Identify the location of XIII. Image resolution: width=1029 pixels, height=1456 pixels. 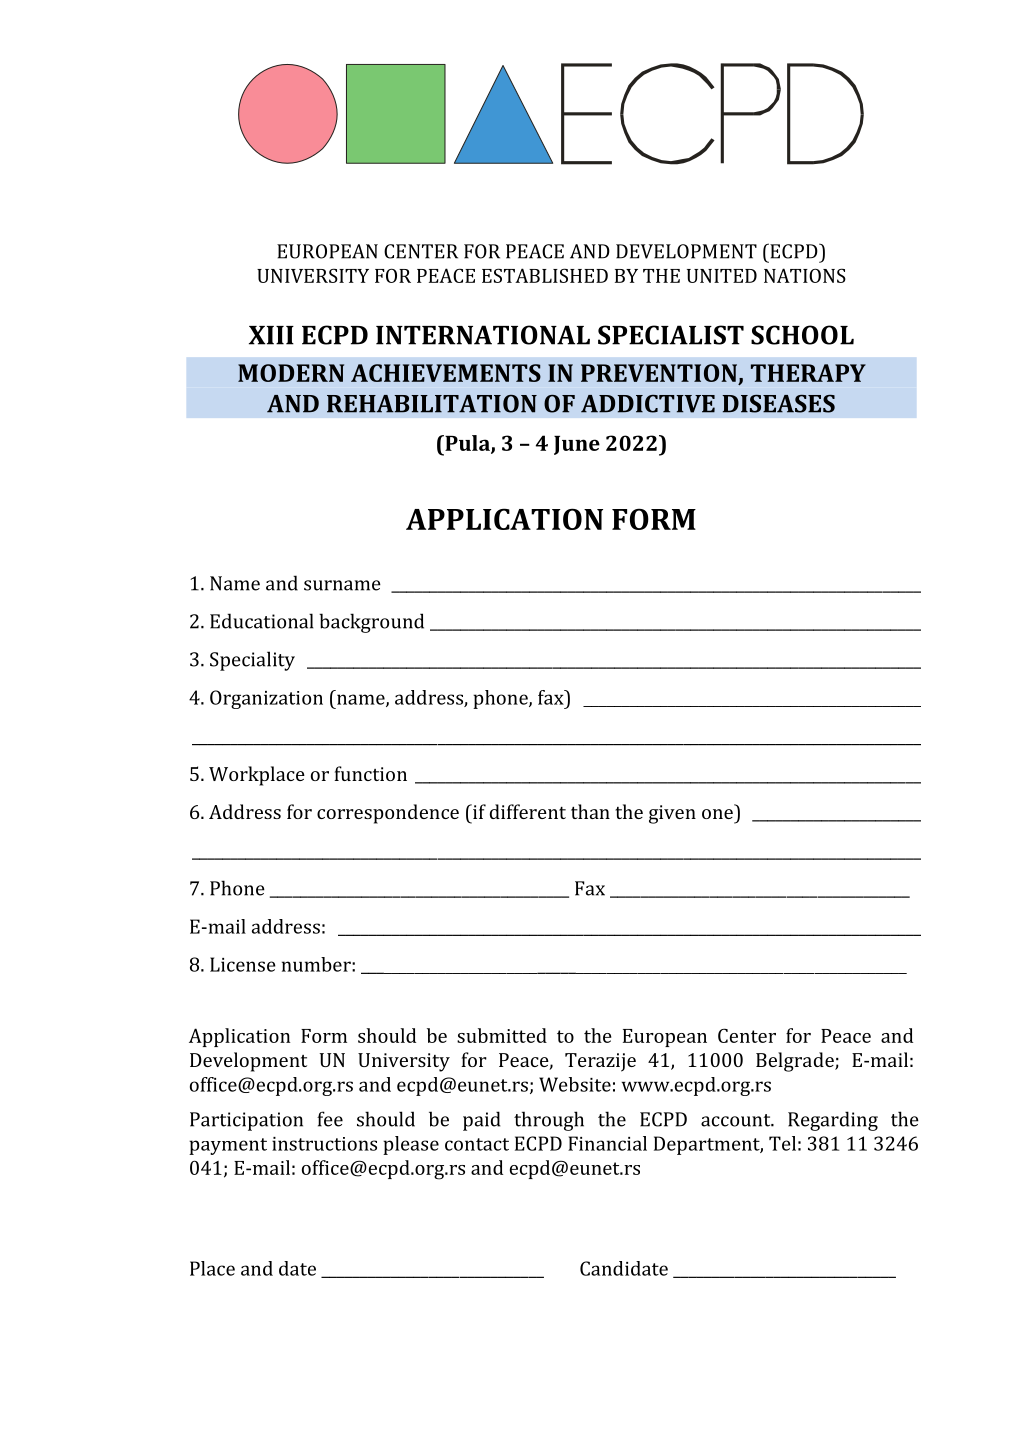
(271, 335).
